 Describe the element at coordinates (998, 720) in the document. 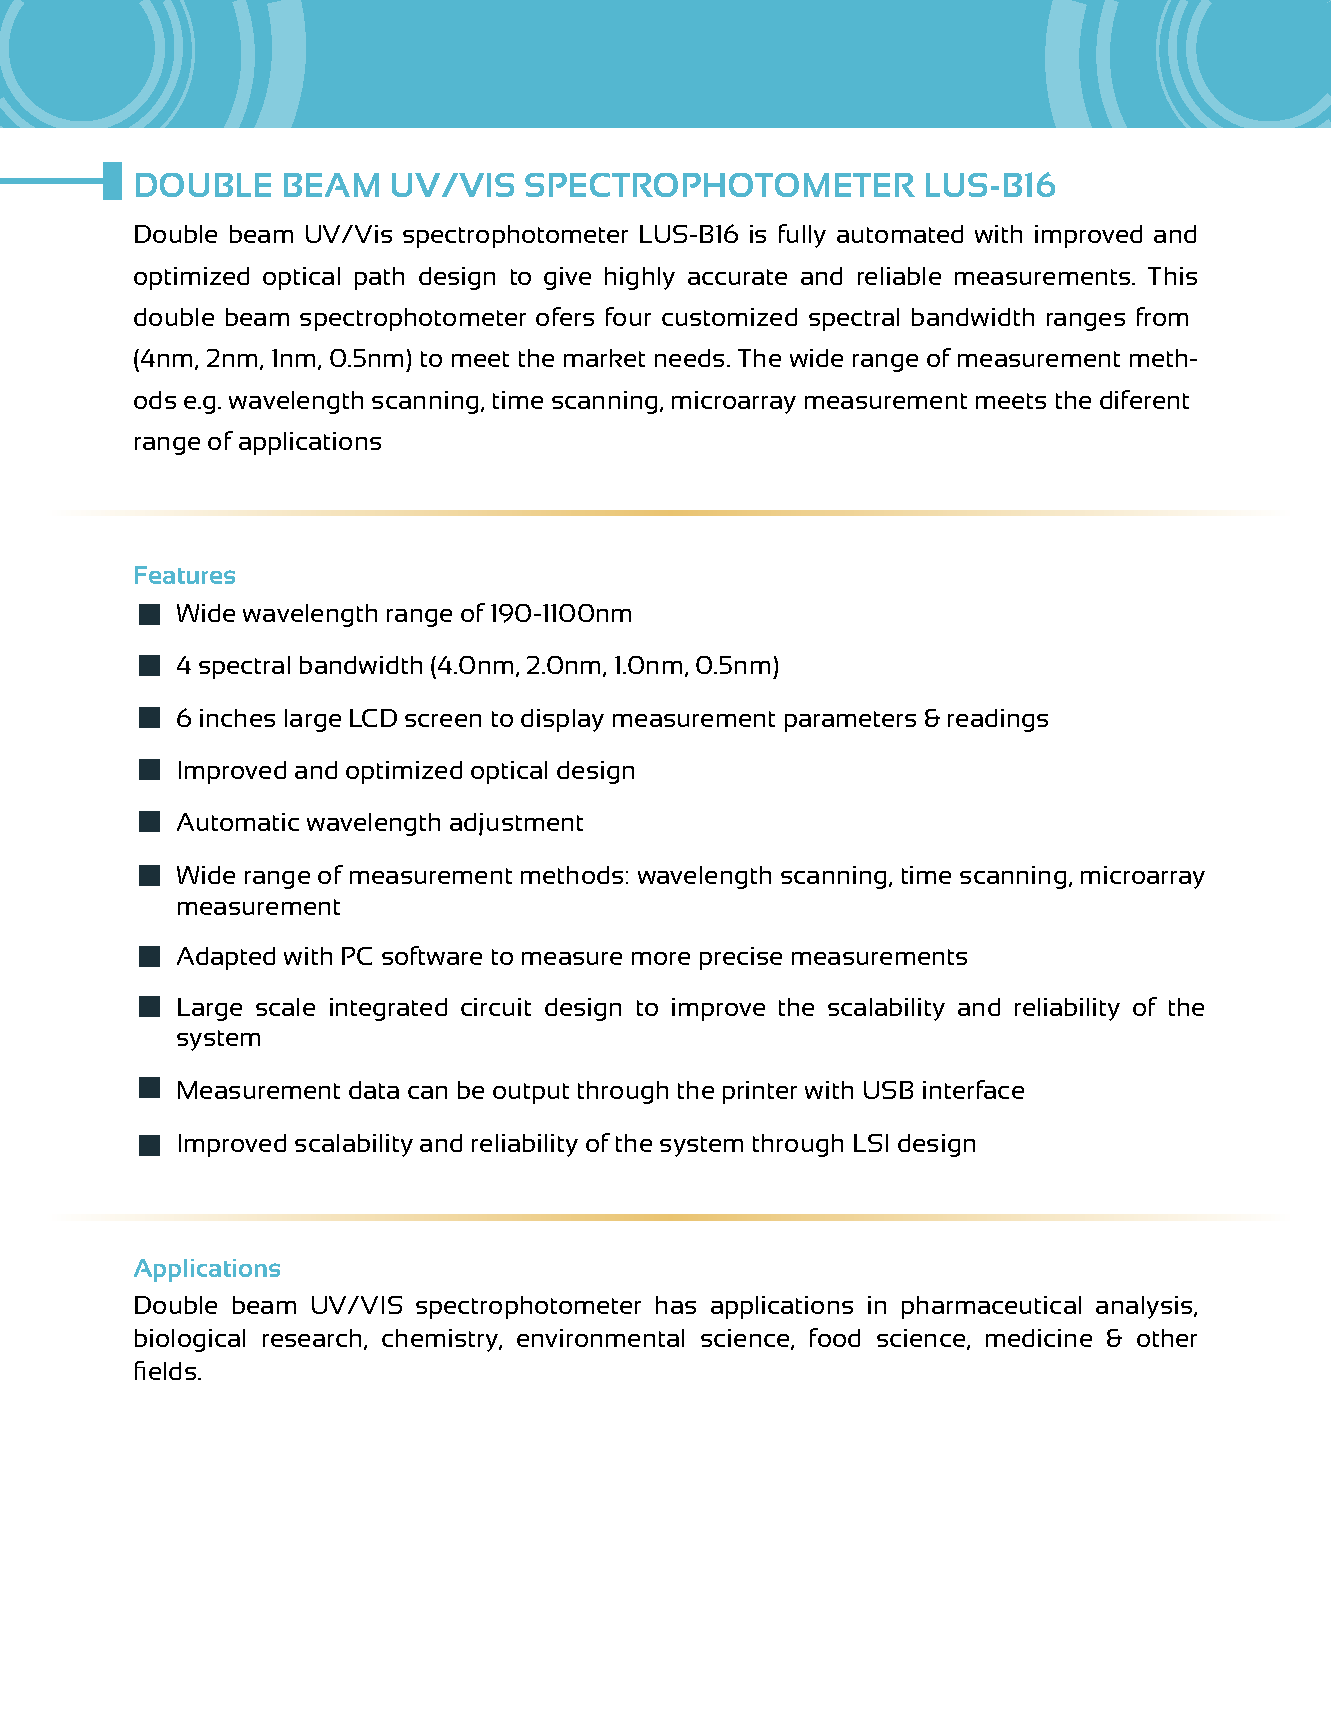

I see `readings` at that location.
